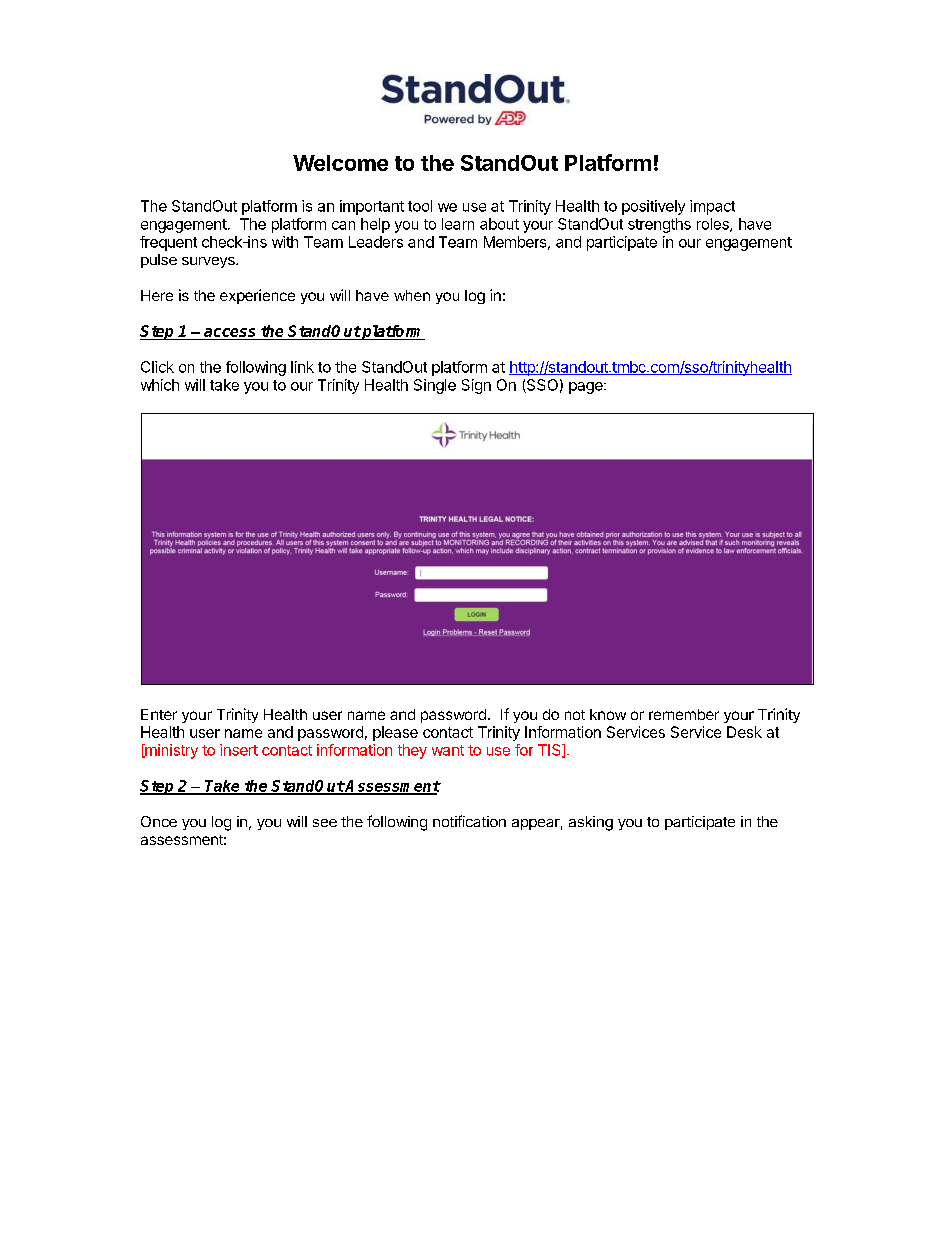 The width and height of the screenshot is (952, 1233). Describe the element at coordinates (340, 163) in the screenshot. I see `Welcome` at that location.
